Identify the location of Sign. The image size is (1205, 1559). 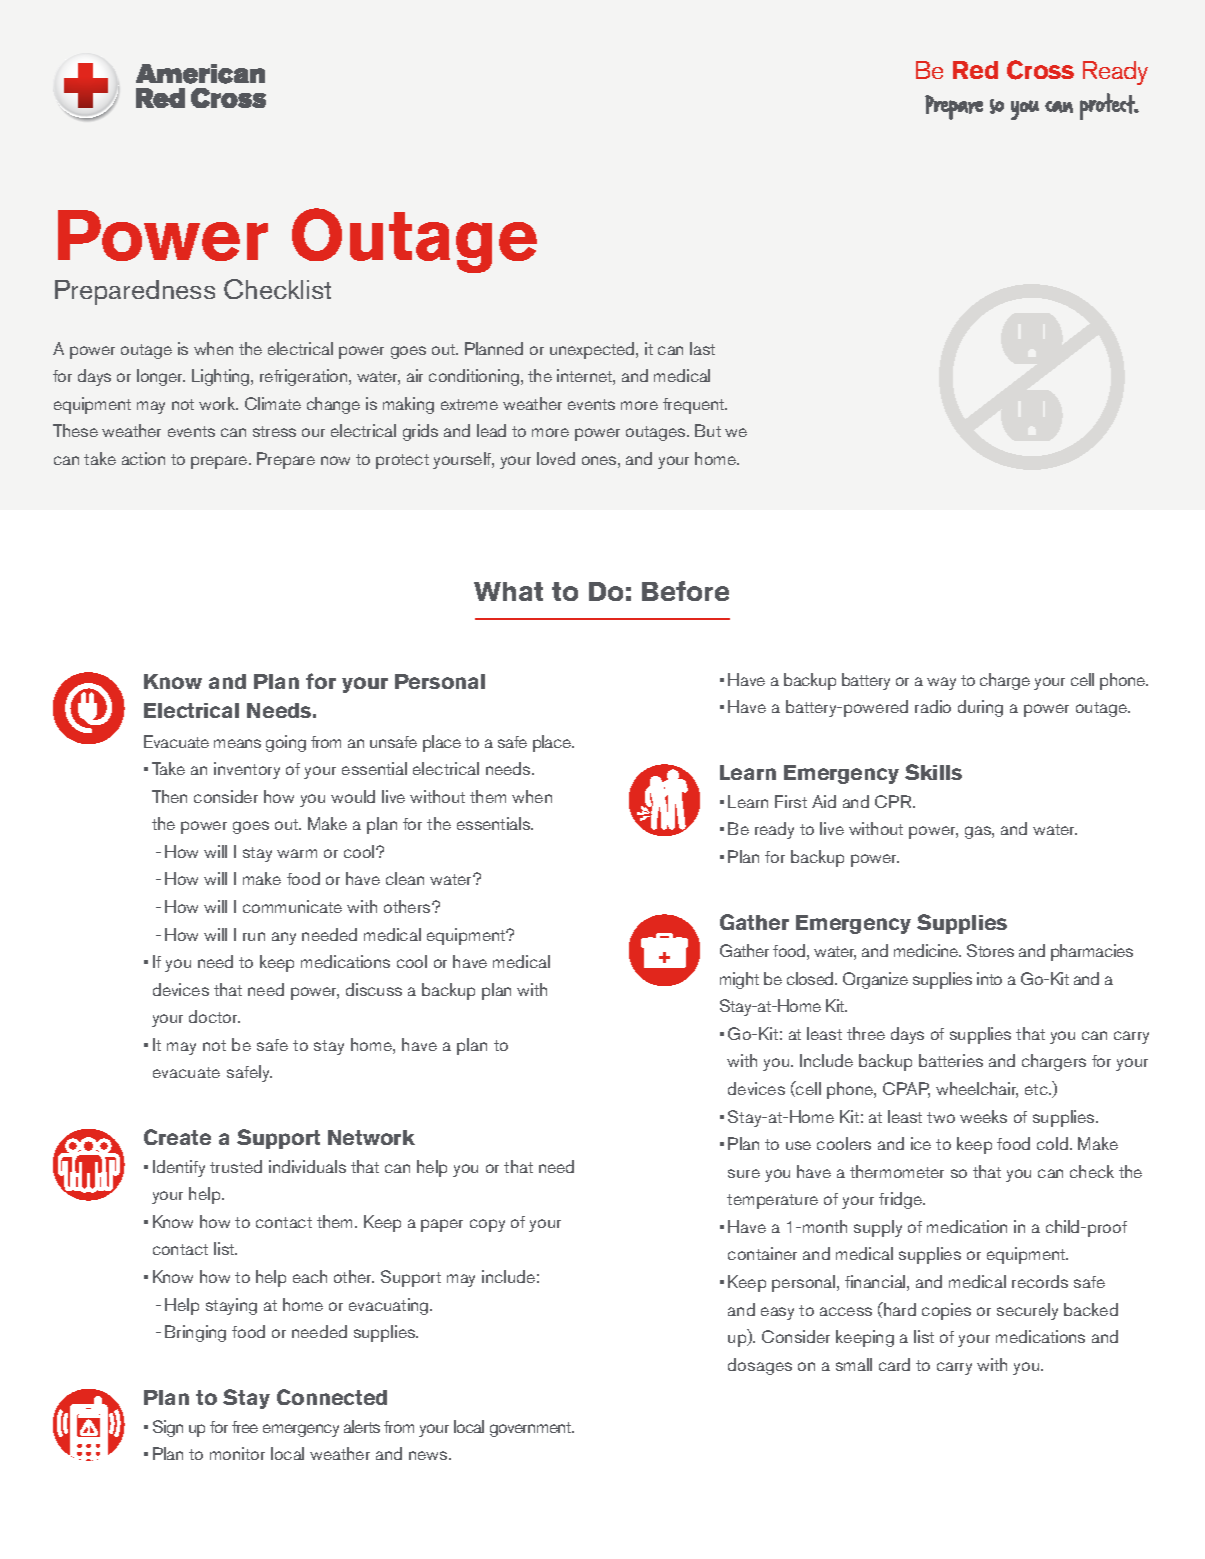
(168, 1428).
